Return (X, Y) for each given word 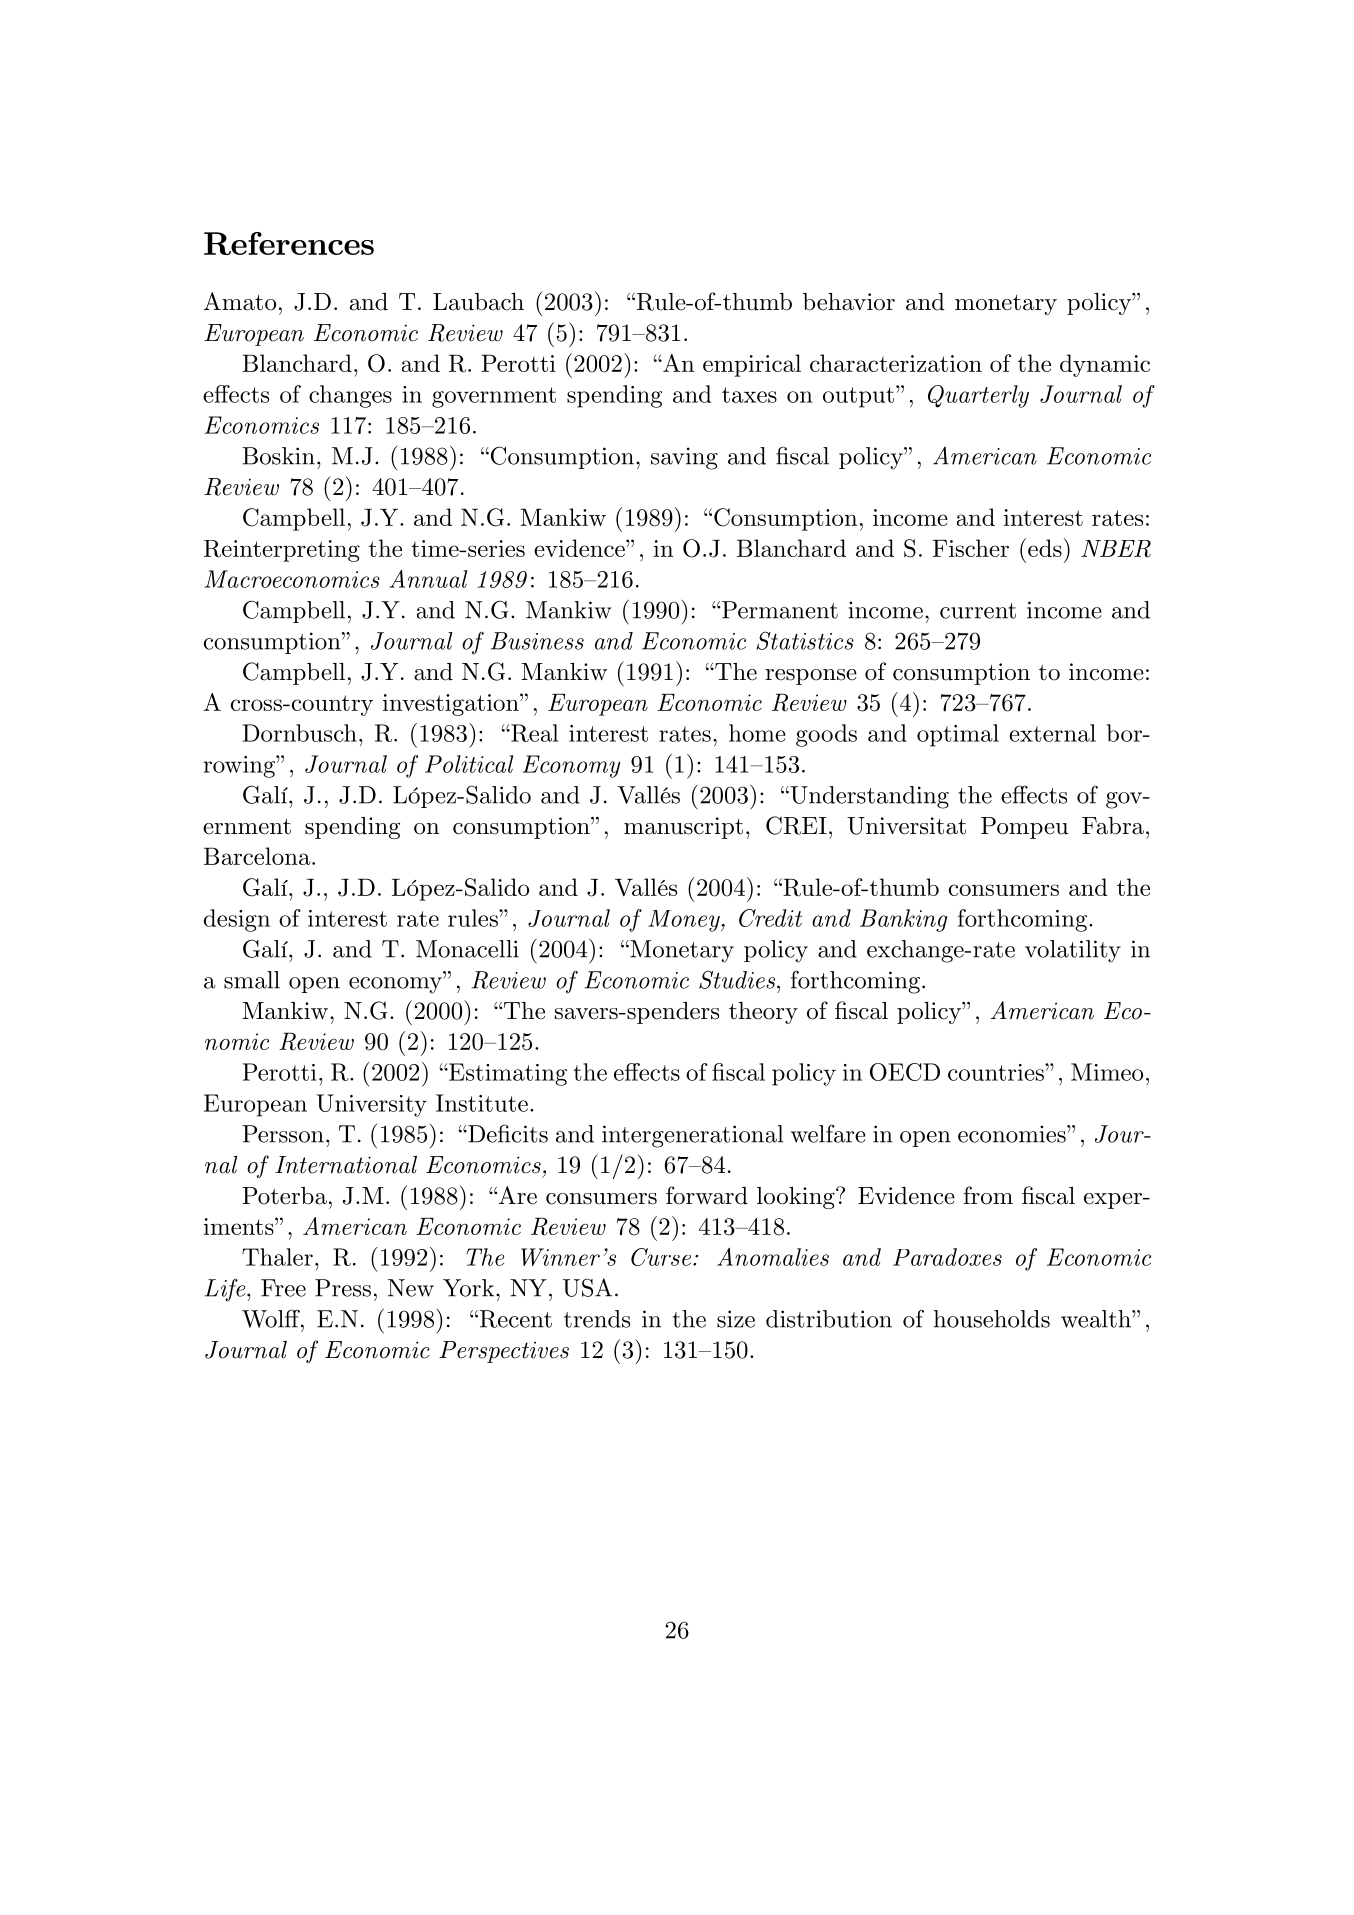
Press (343, 1288)
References (289, 243)
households (992, 1319)
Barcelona (258, 856)
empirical (752, 365)
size (736, 1319)
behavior (849, 302)
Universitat (906, 826)
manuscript (683, 828)
